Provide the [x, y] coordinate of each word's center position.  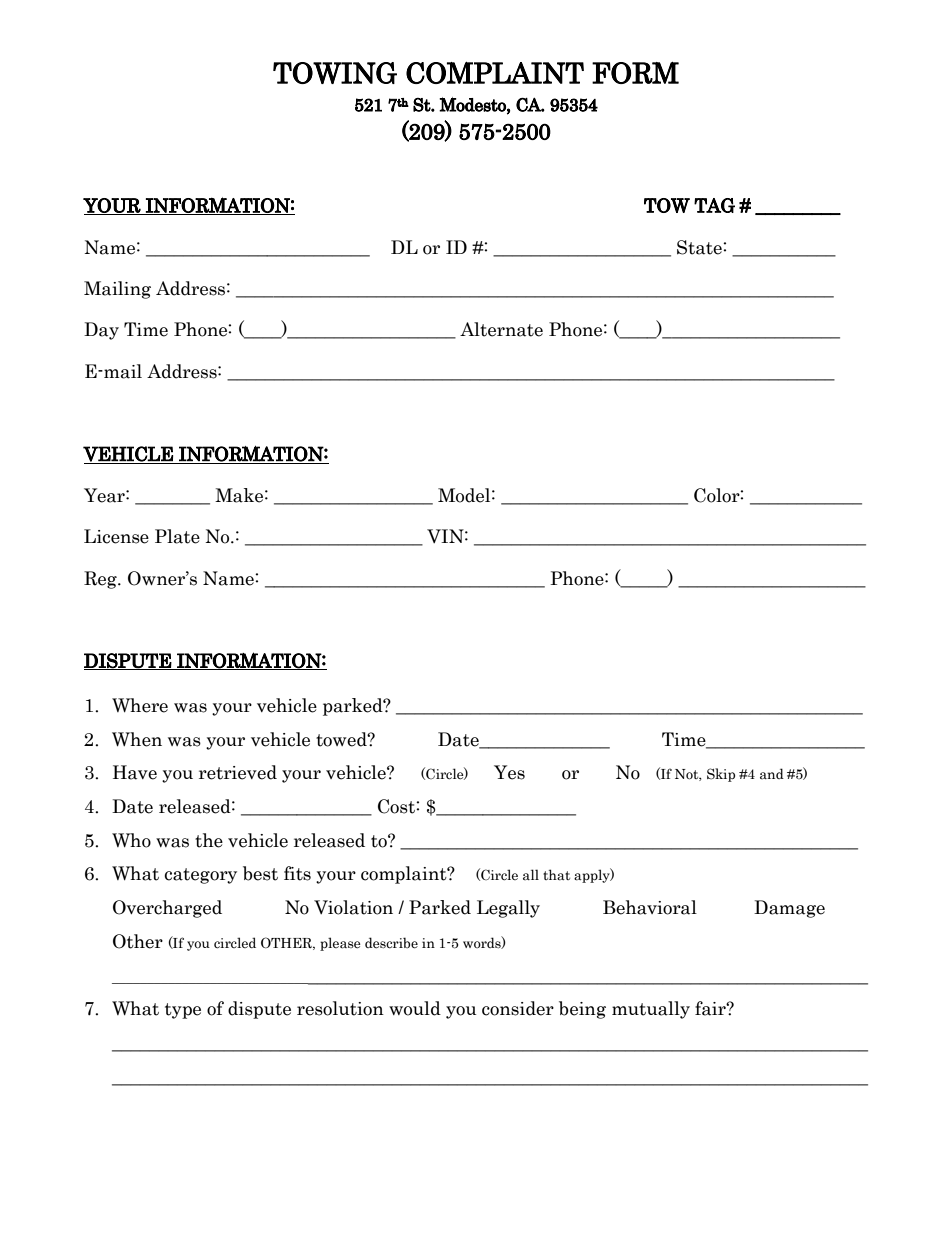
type [183, 1011]
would [415, 1008]
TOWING [335, 73]
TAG [714, 205]
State [700, 247]
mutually [651, 1010]
